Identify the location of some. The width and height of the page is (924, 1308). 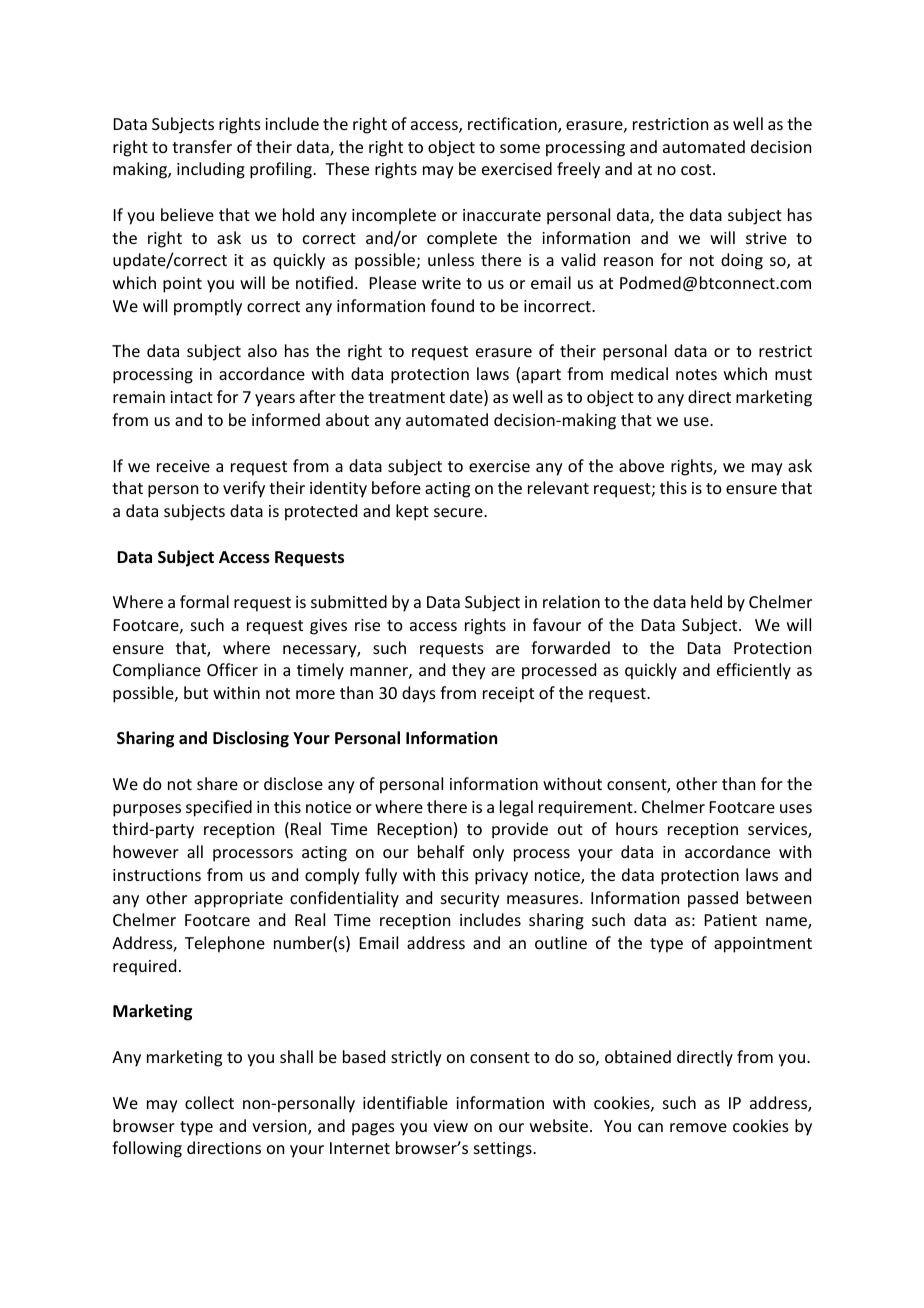
(520, 148).
